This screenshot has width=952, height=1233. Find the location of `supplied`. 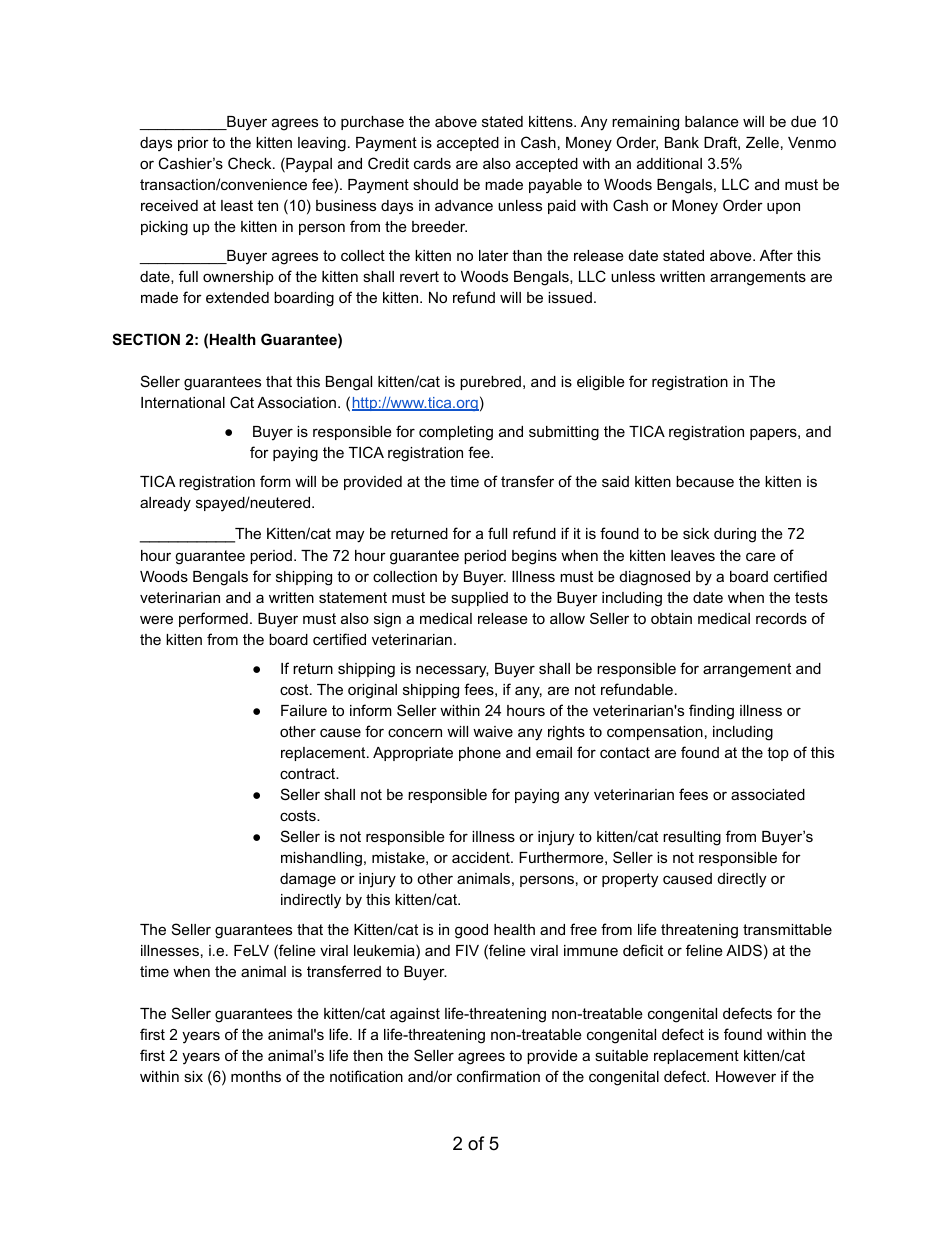

supplied is located at coordinates (479, 599).
